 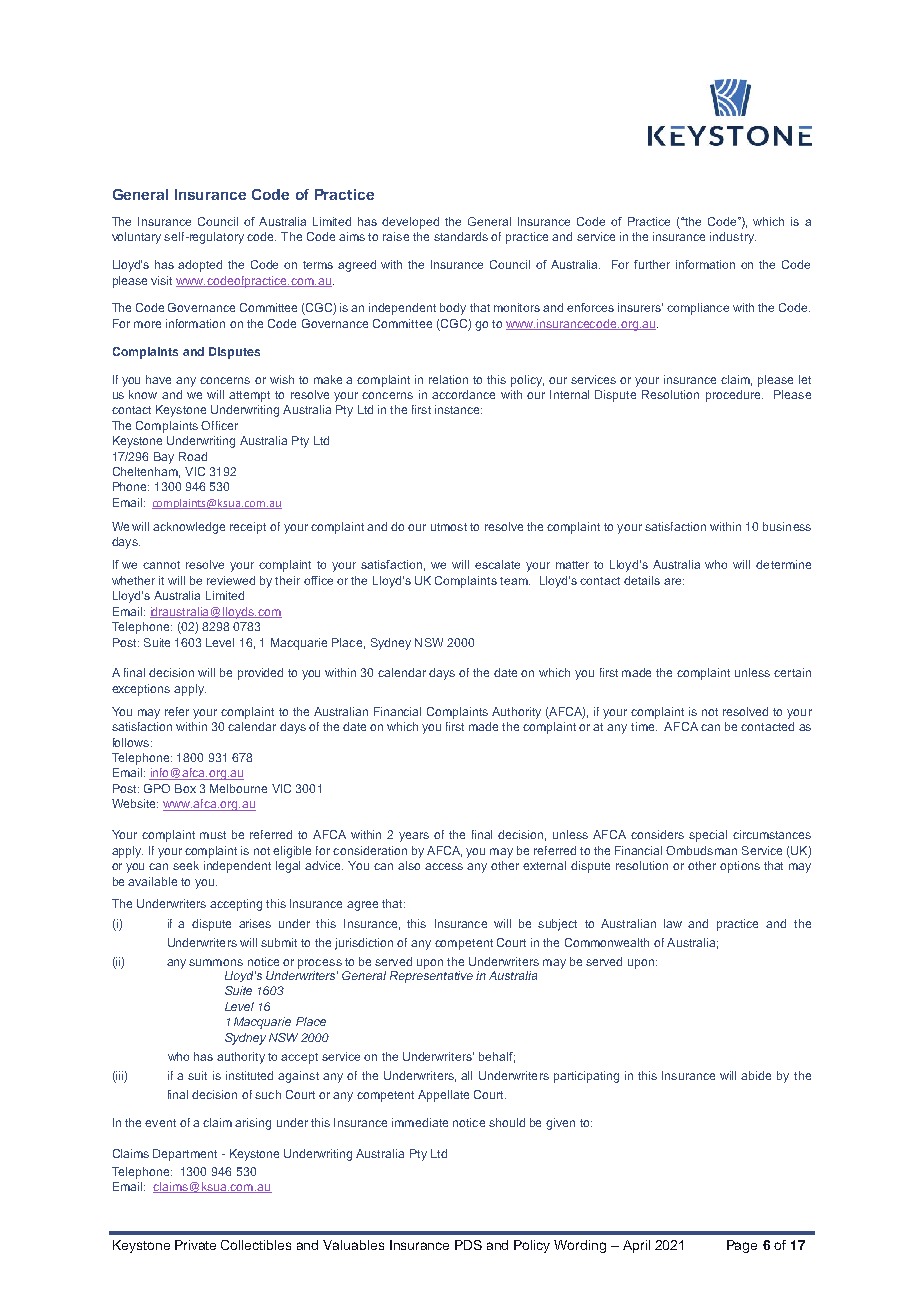 I want to click on visit, so click(x=161, y=280).
